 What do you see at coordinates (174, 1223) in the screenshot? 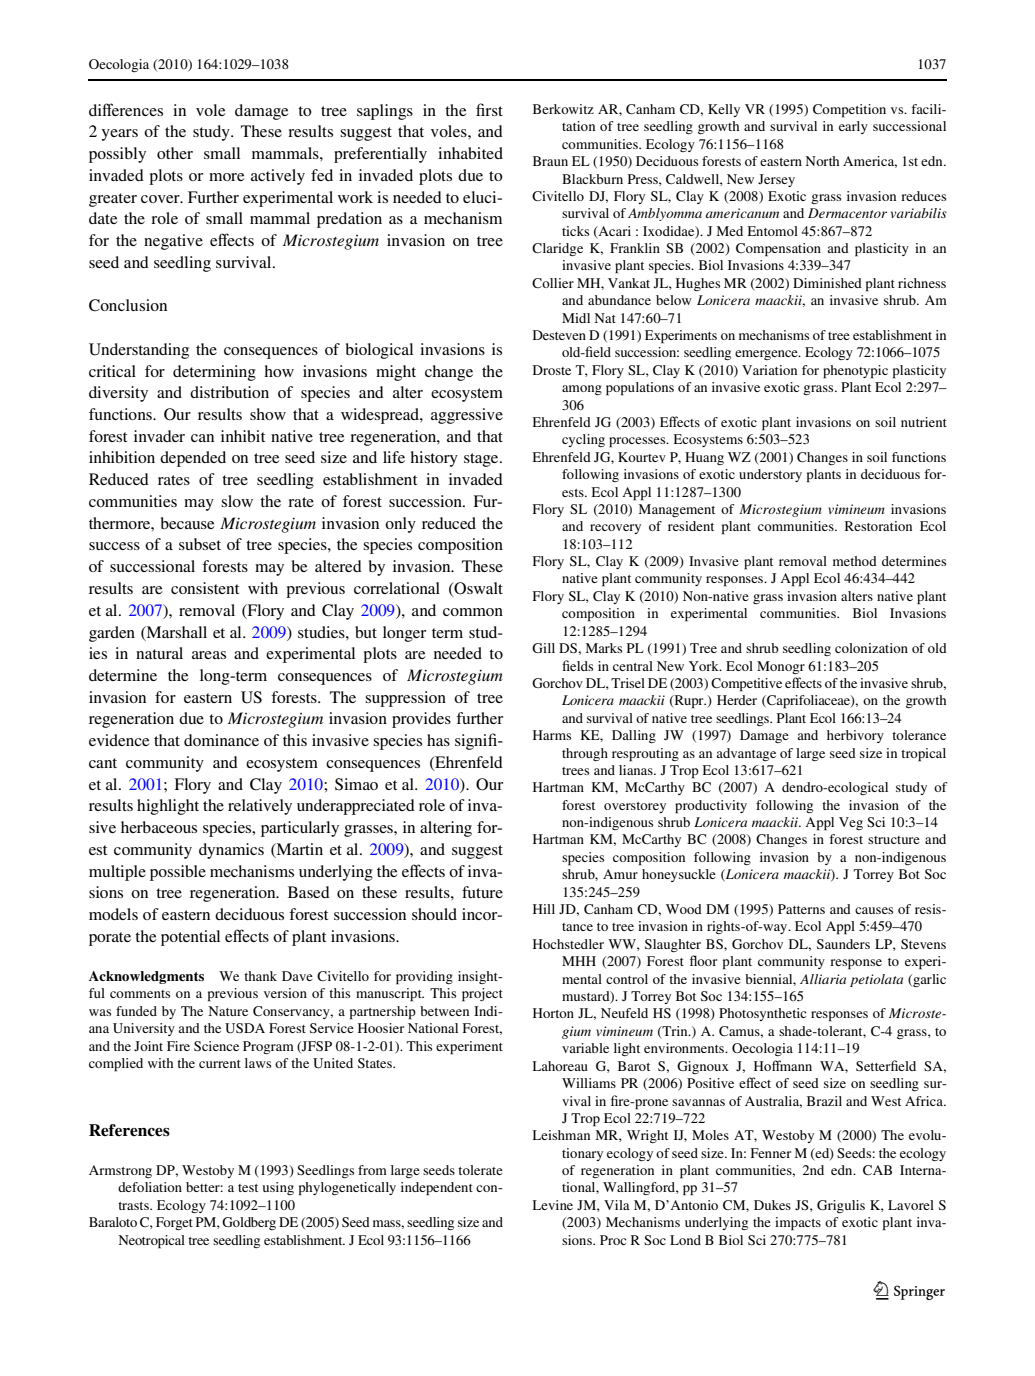
I see `Forget` at bounding box center [174, 1223].
